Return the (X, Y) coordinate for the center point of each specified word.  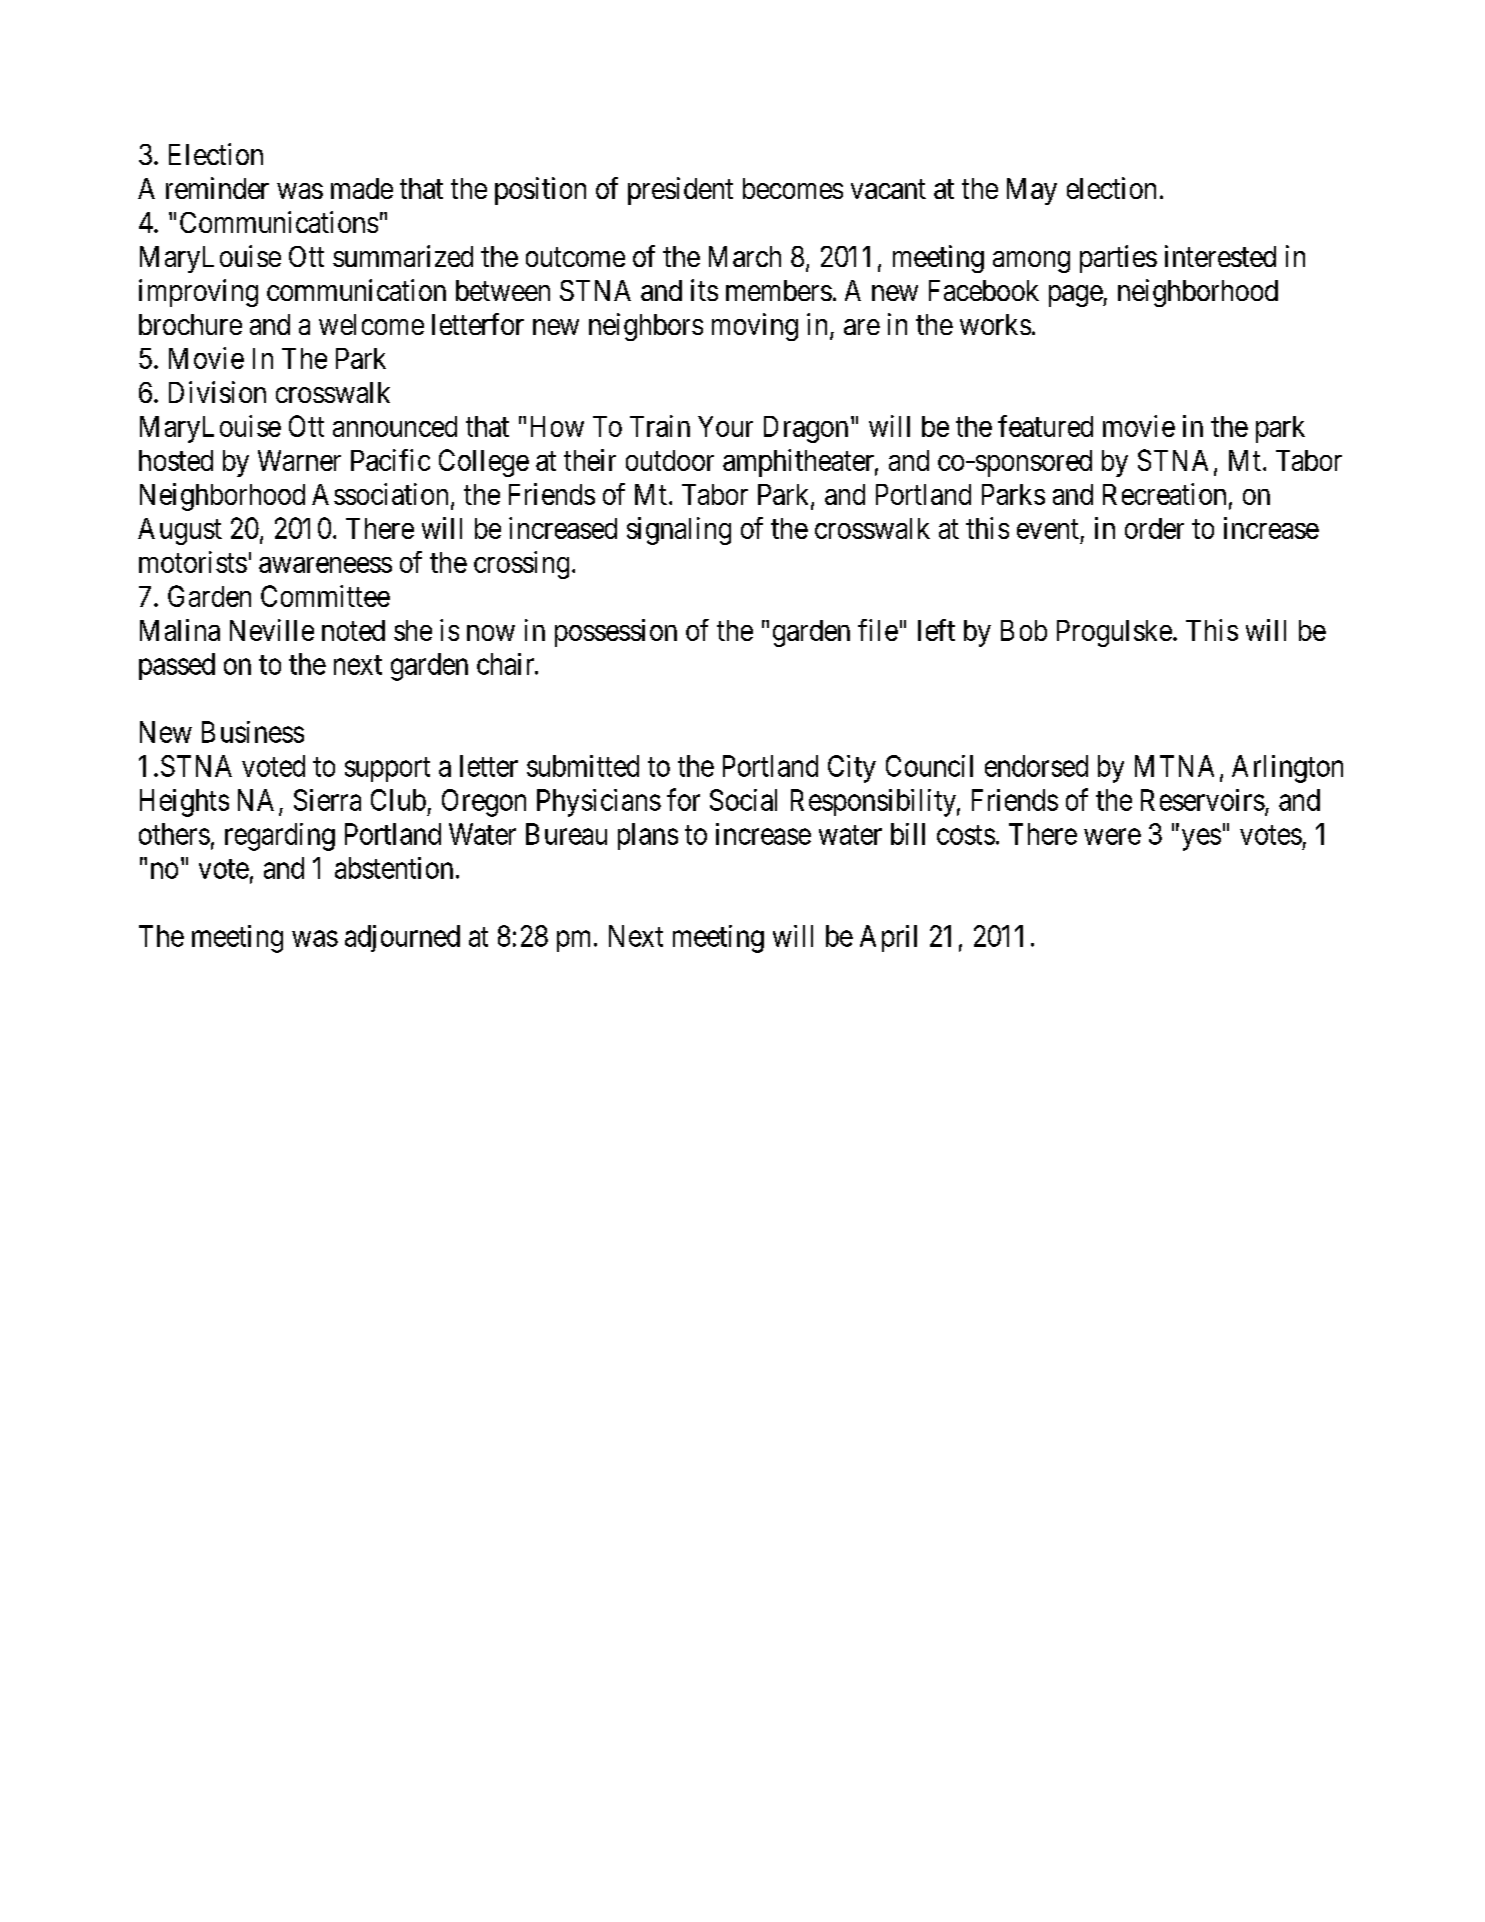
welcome (371, 324)
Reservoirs (1203, 800)
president (680, 191)
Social (743, 800)
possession (616, 633)
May (1032, 191)
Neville (272, 630)
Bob (1024, 630)
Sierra (327, 800)
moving (755, 327)
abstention (394, 868)
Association (380, 494)
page (1076, 296)
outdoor (670, 460)
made (362, 188)
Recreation (1164, 494)
